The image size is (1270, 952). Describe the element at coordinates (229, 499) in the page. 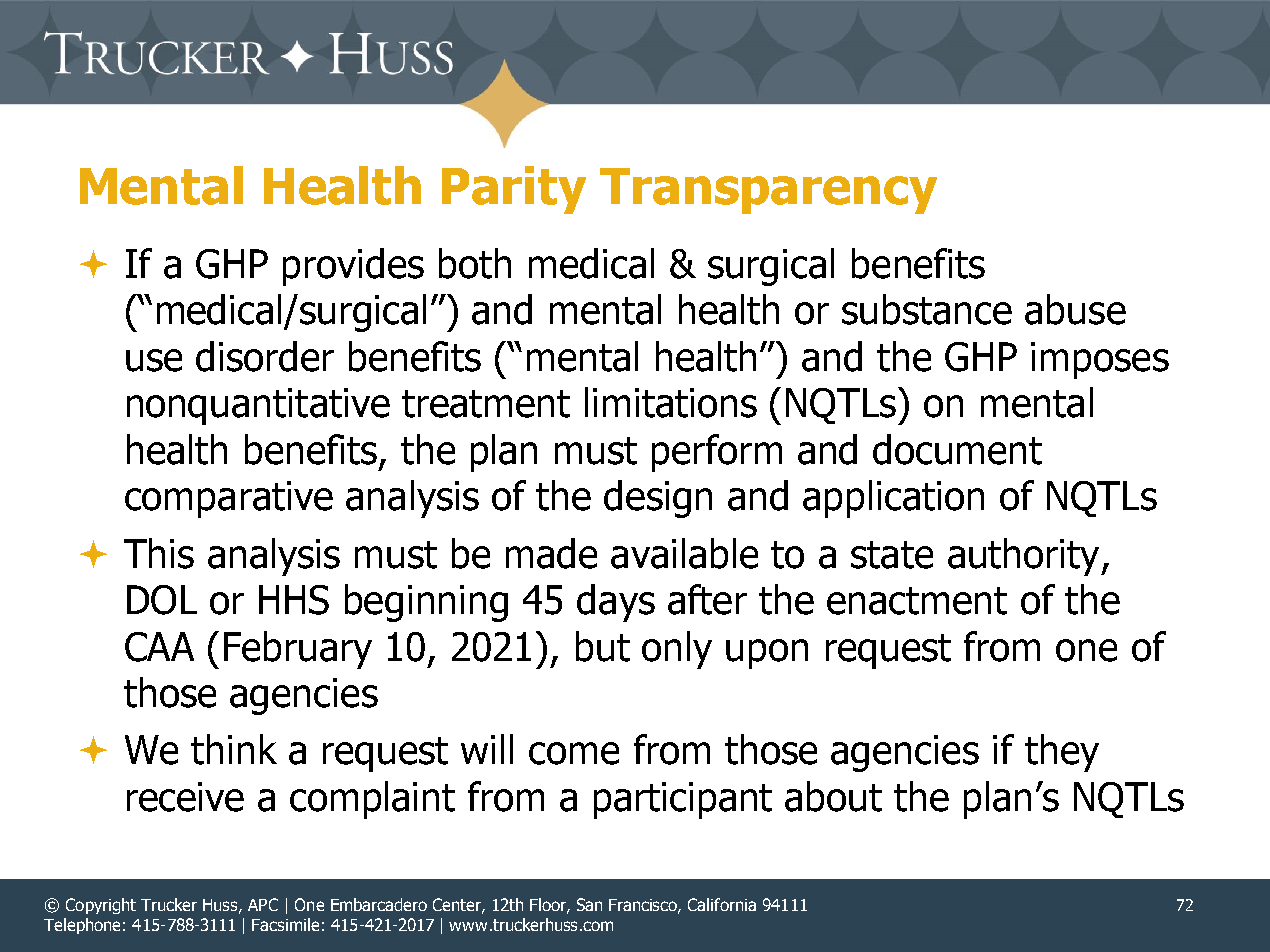

I see `comparative` at that location.
